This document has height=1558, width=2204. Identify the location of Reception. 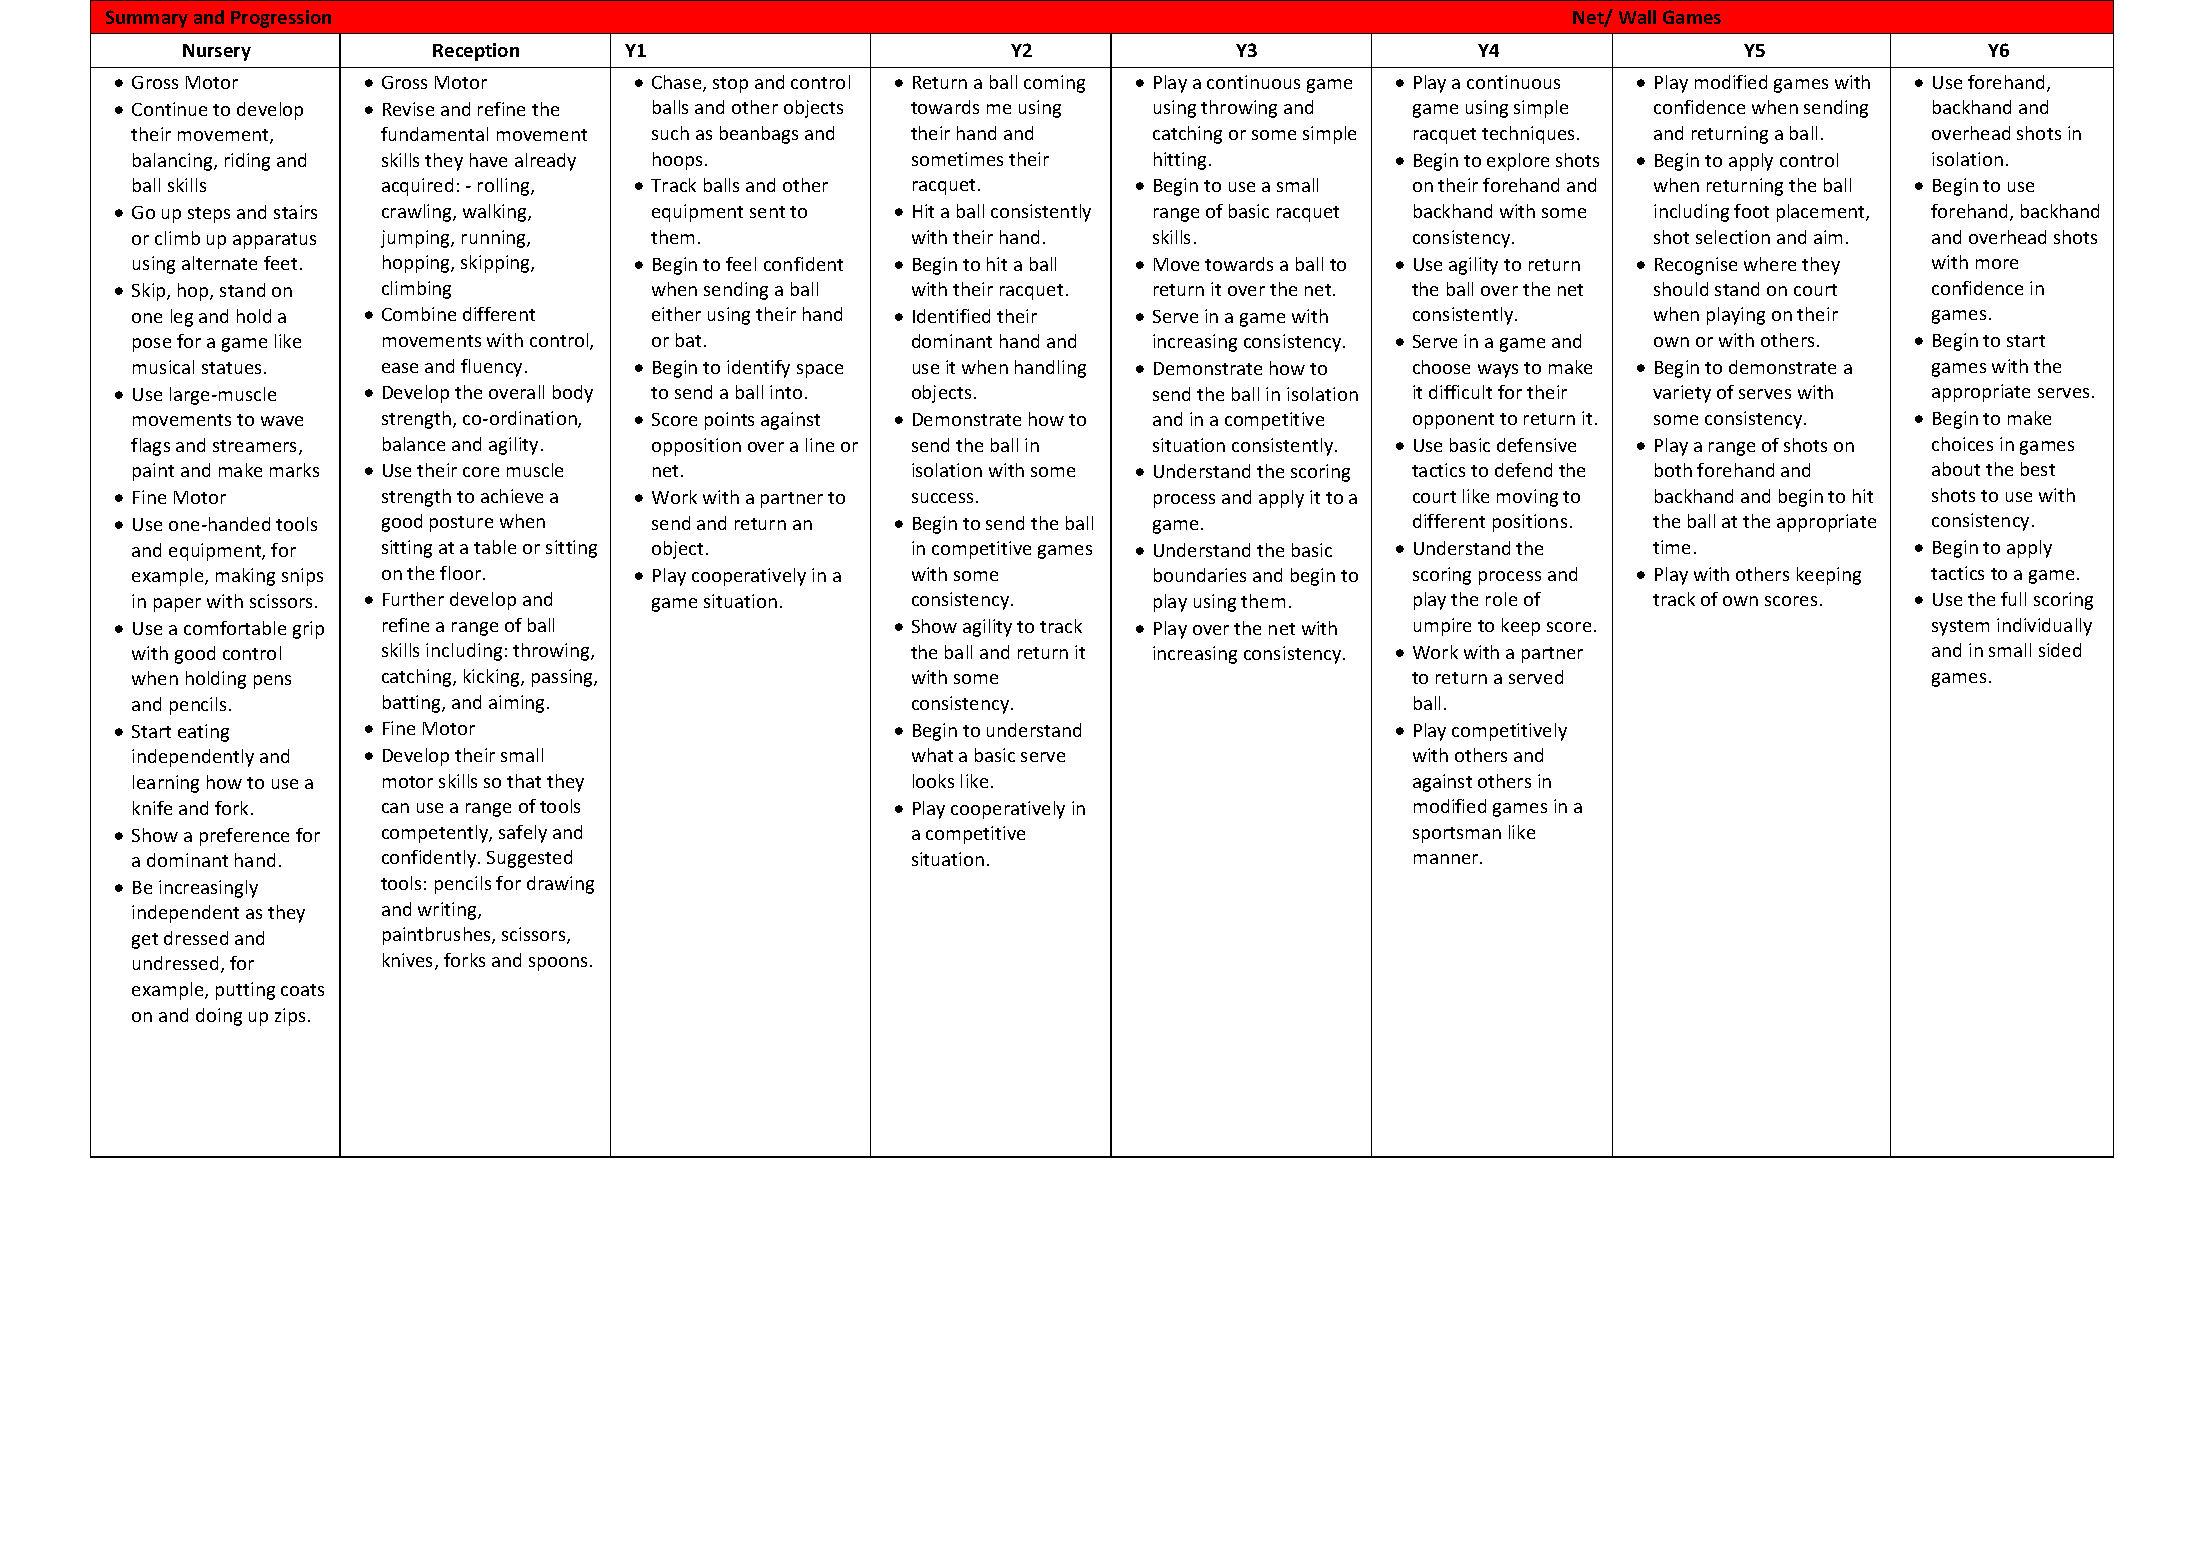
(476, 52).
